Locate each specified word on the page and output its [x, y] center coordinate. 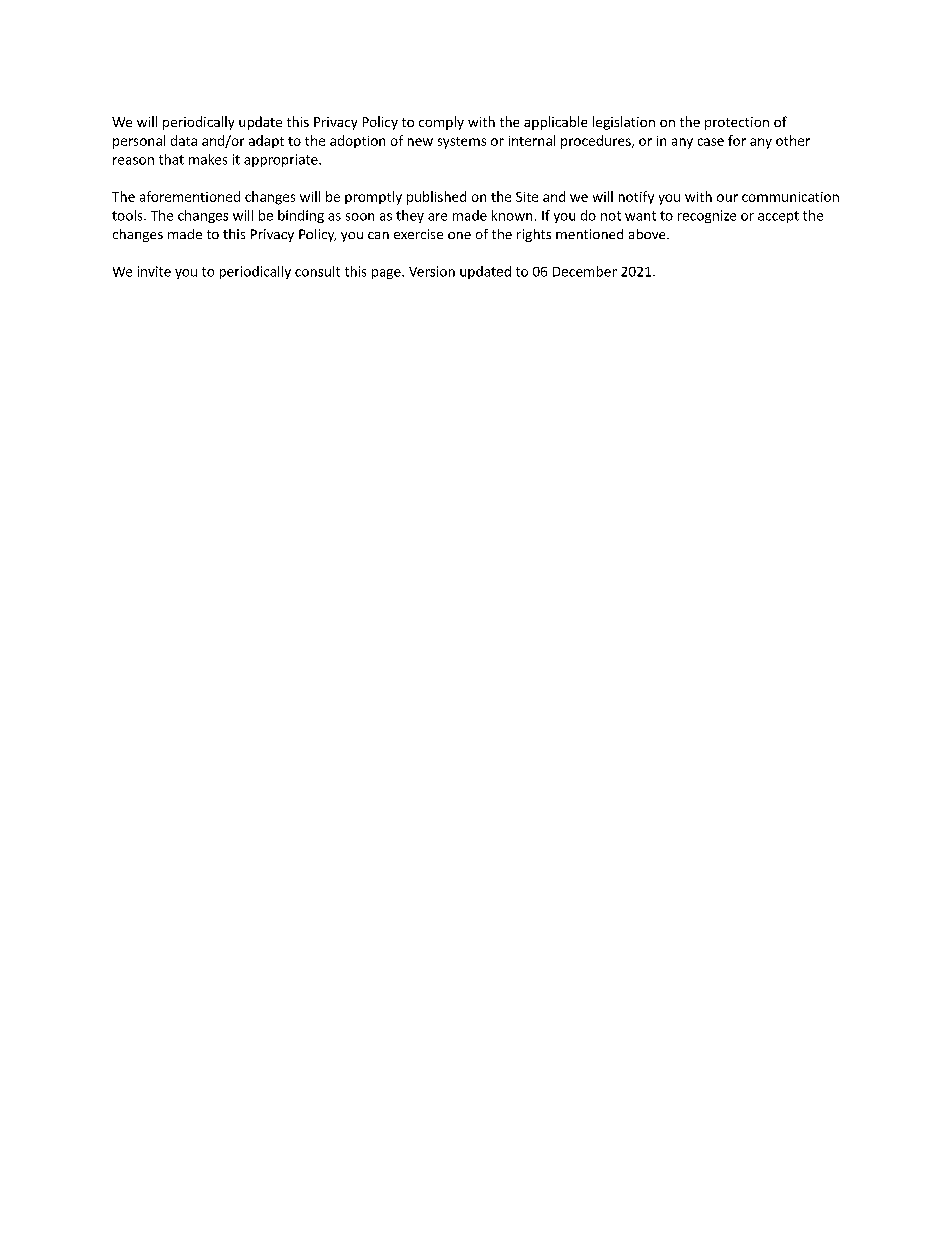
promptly [373, 198]
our [727, 198]
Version [432, 271]
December [585, 271]
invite [154, 271]
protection [737, 123]
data [184, 140]
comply [441, 123]
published [436, 198]
